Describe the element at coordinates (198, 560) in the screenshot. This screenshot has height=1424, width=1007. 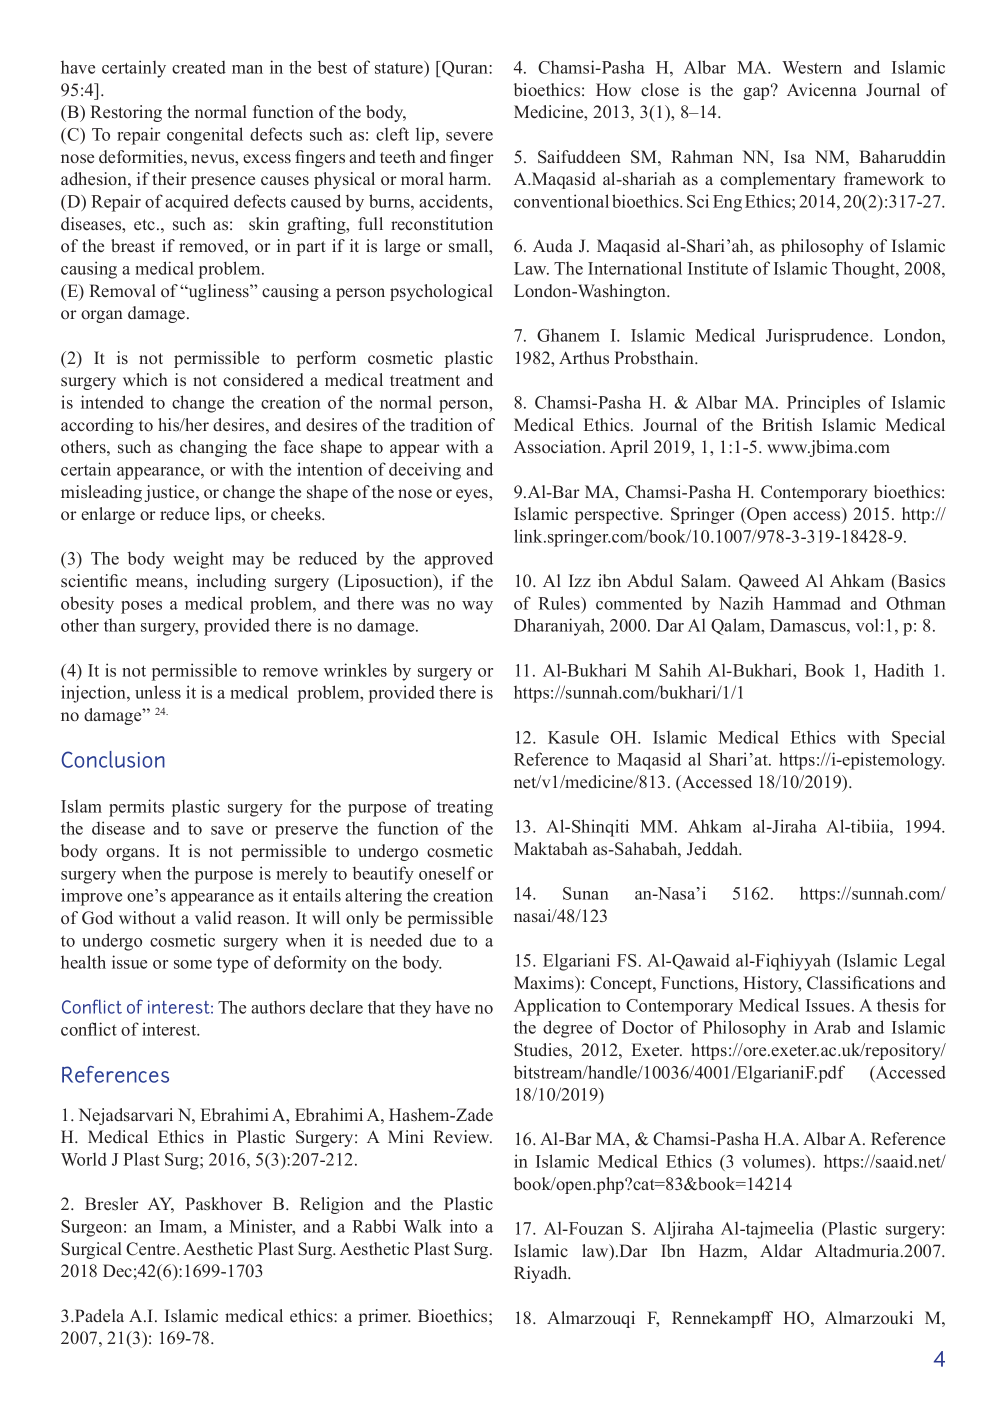
I see `weight` at that location.
